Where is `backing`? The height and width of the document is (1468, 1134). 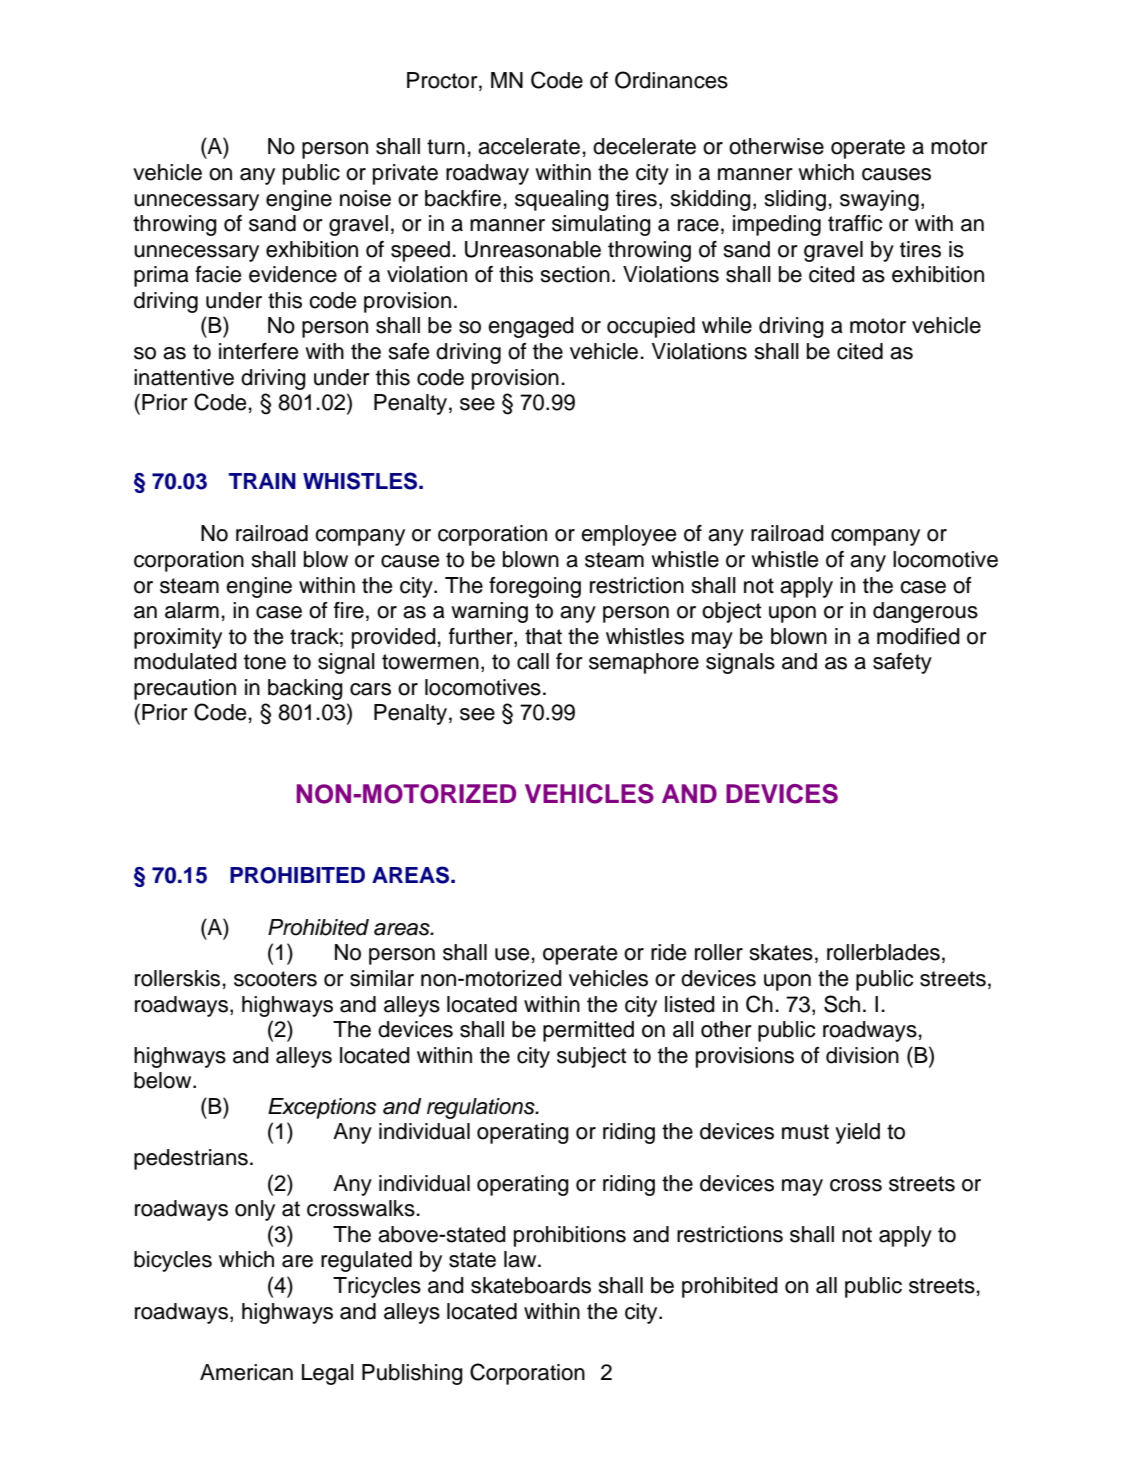 backing is located at coordinates (305, 689).
